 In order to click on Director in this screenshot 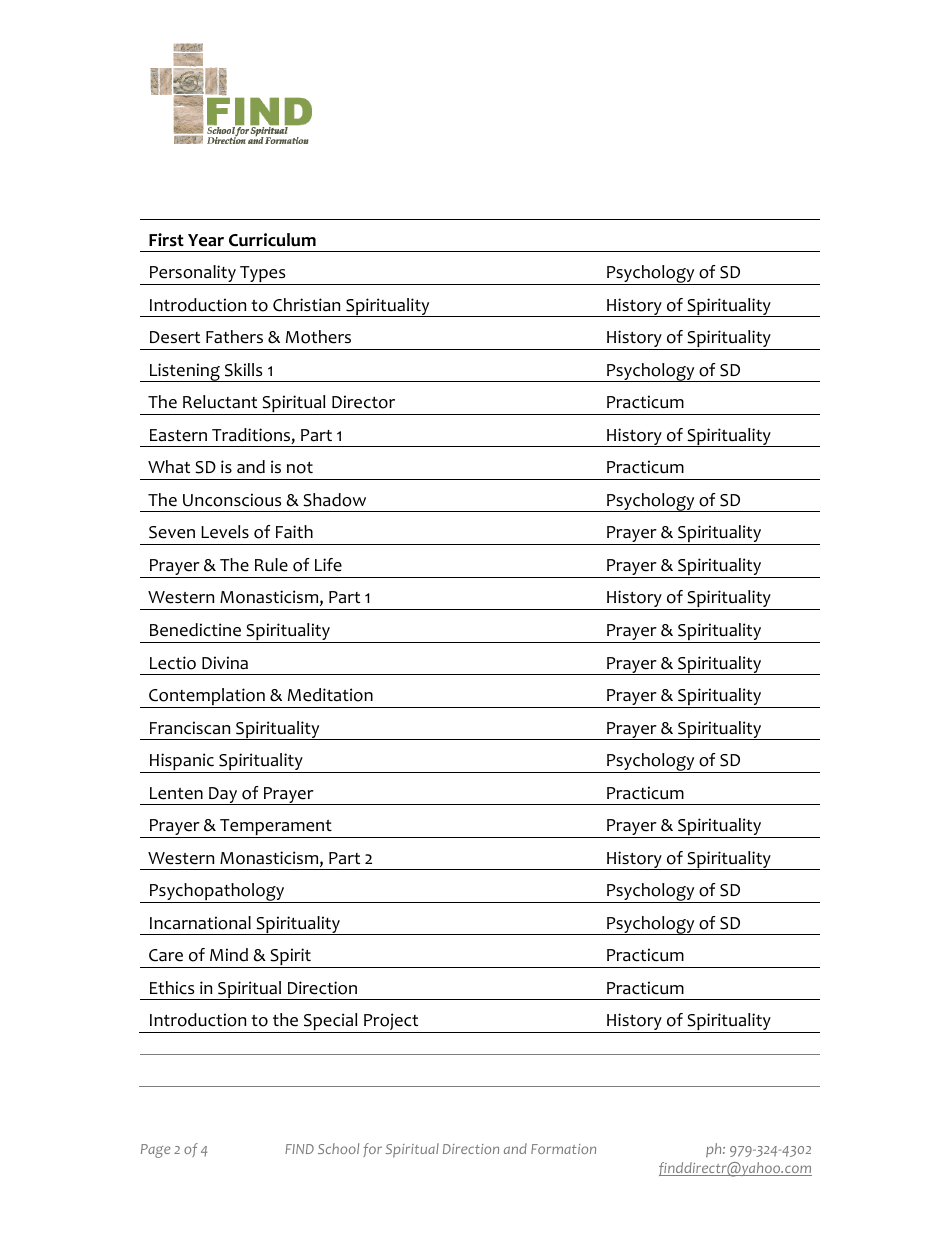, I will do `click(363, 402)`.
